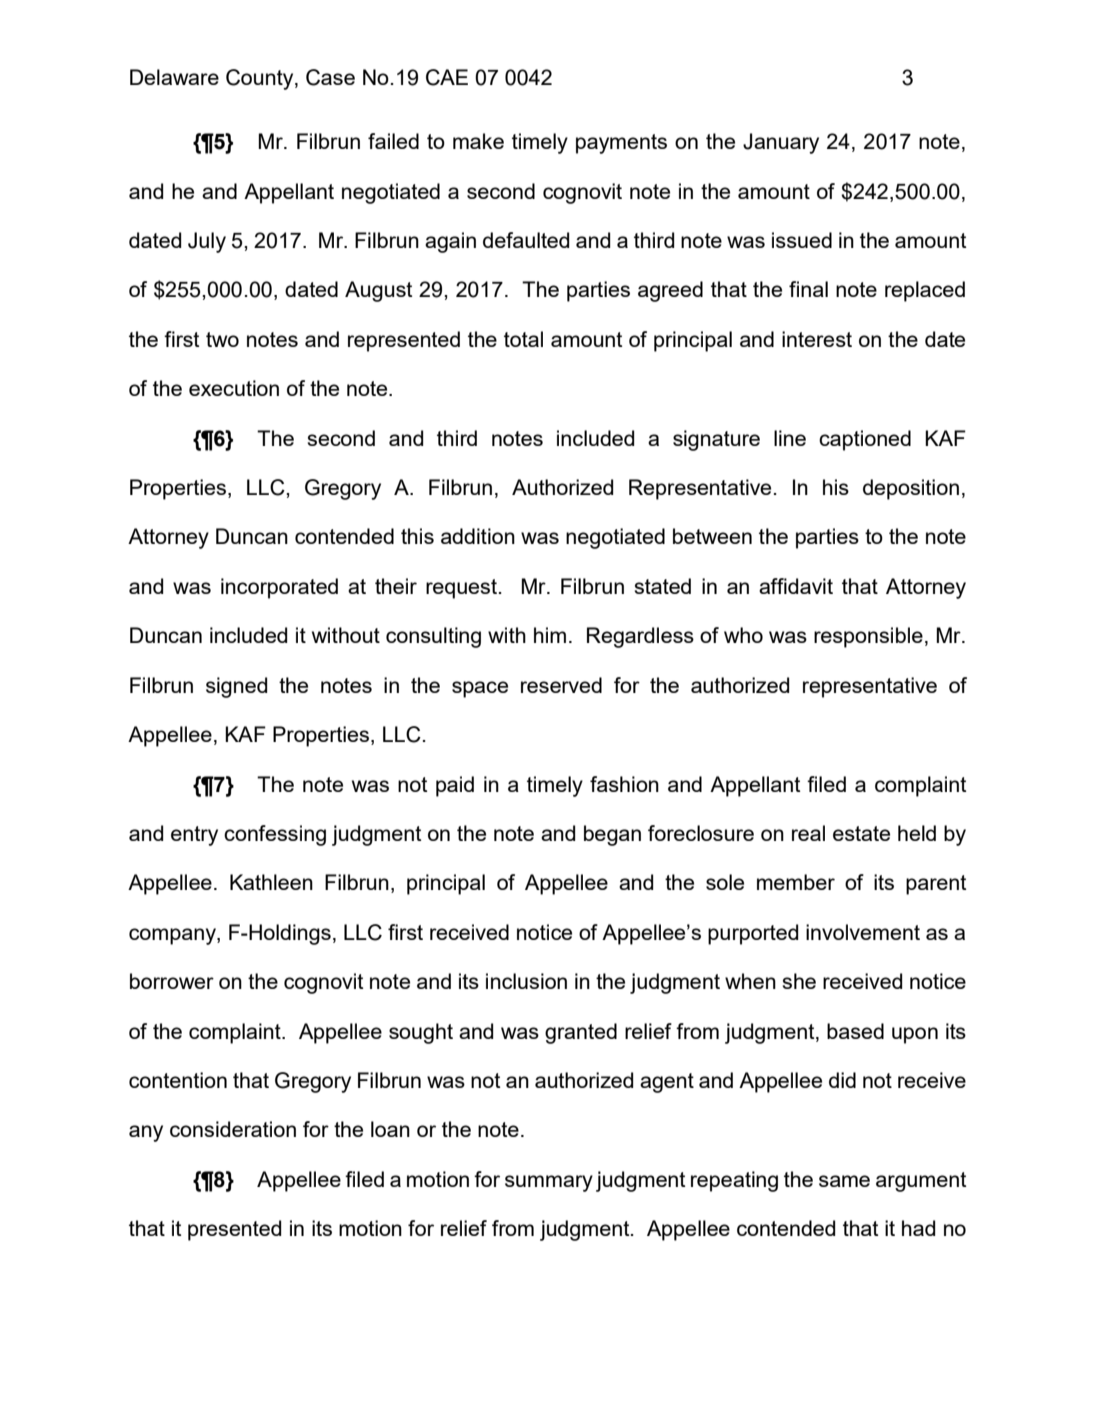 The width and height of the page is (1095, 1418). I want to click on payments, so click(621, 144).
